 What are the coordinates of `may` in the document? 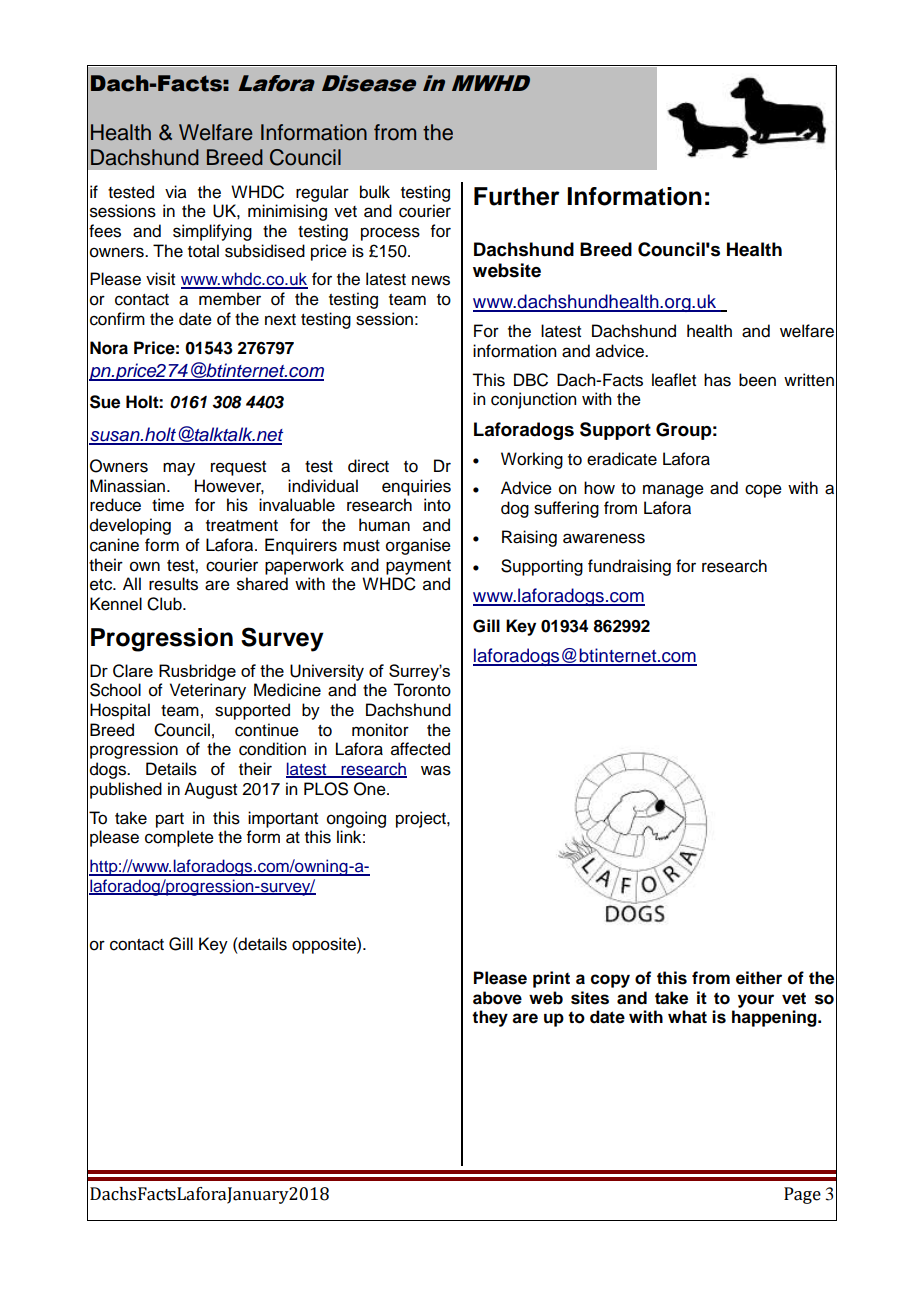 It's located at (179, 469).
